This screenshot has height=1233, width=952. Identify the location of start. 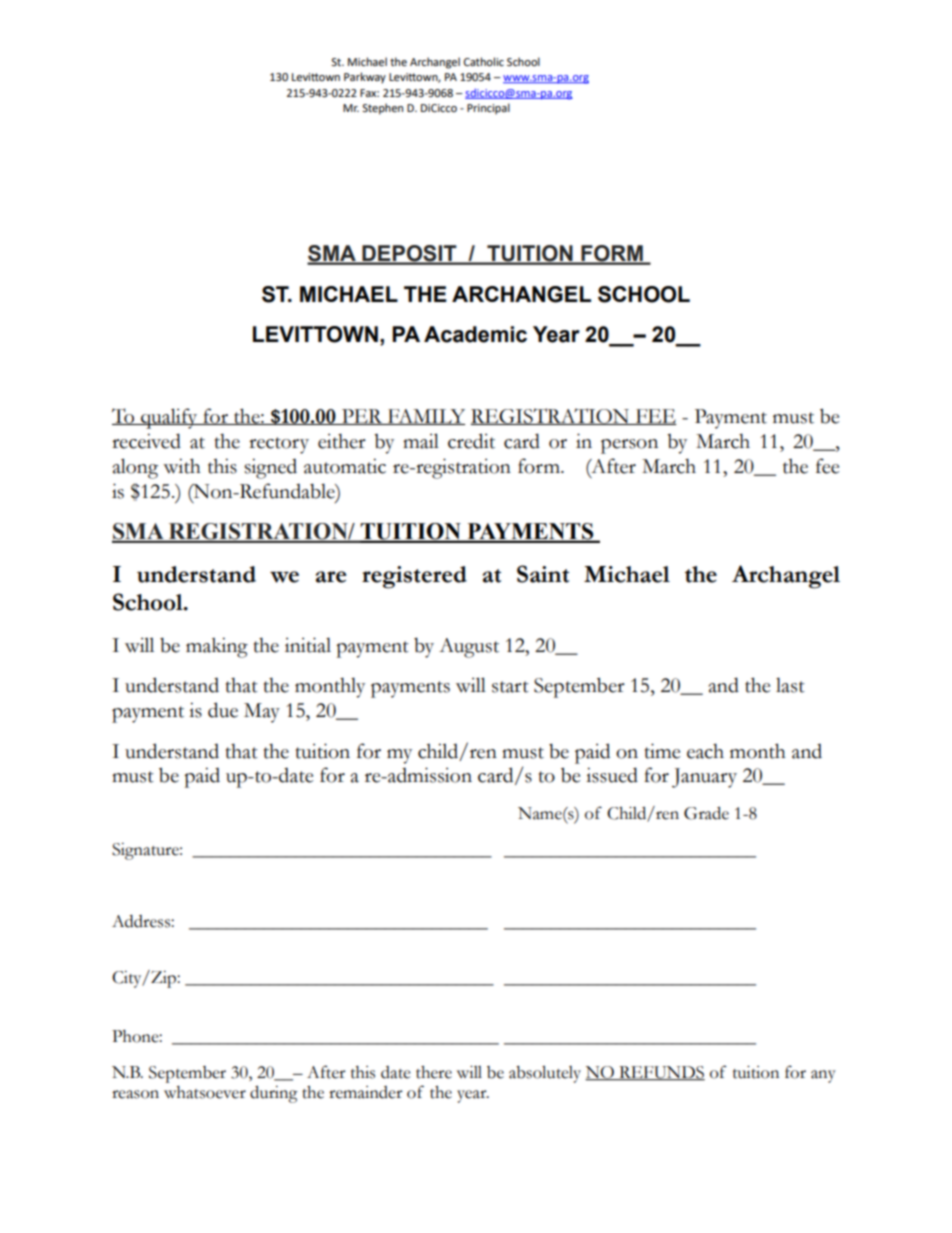
(510, 687).
